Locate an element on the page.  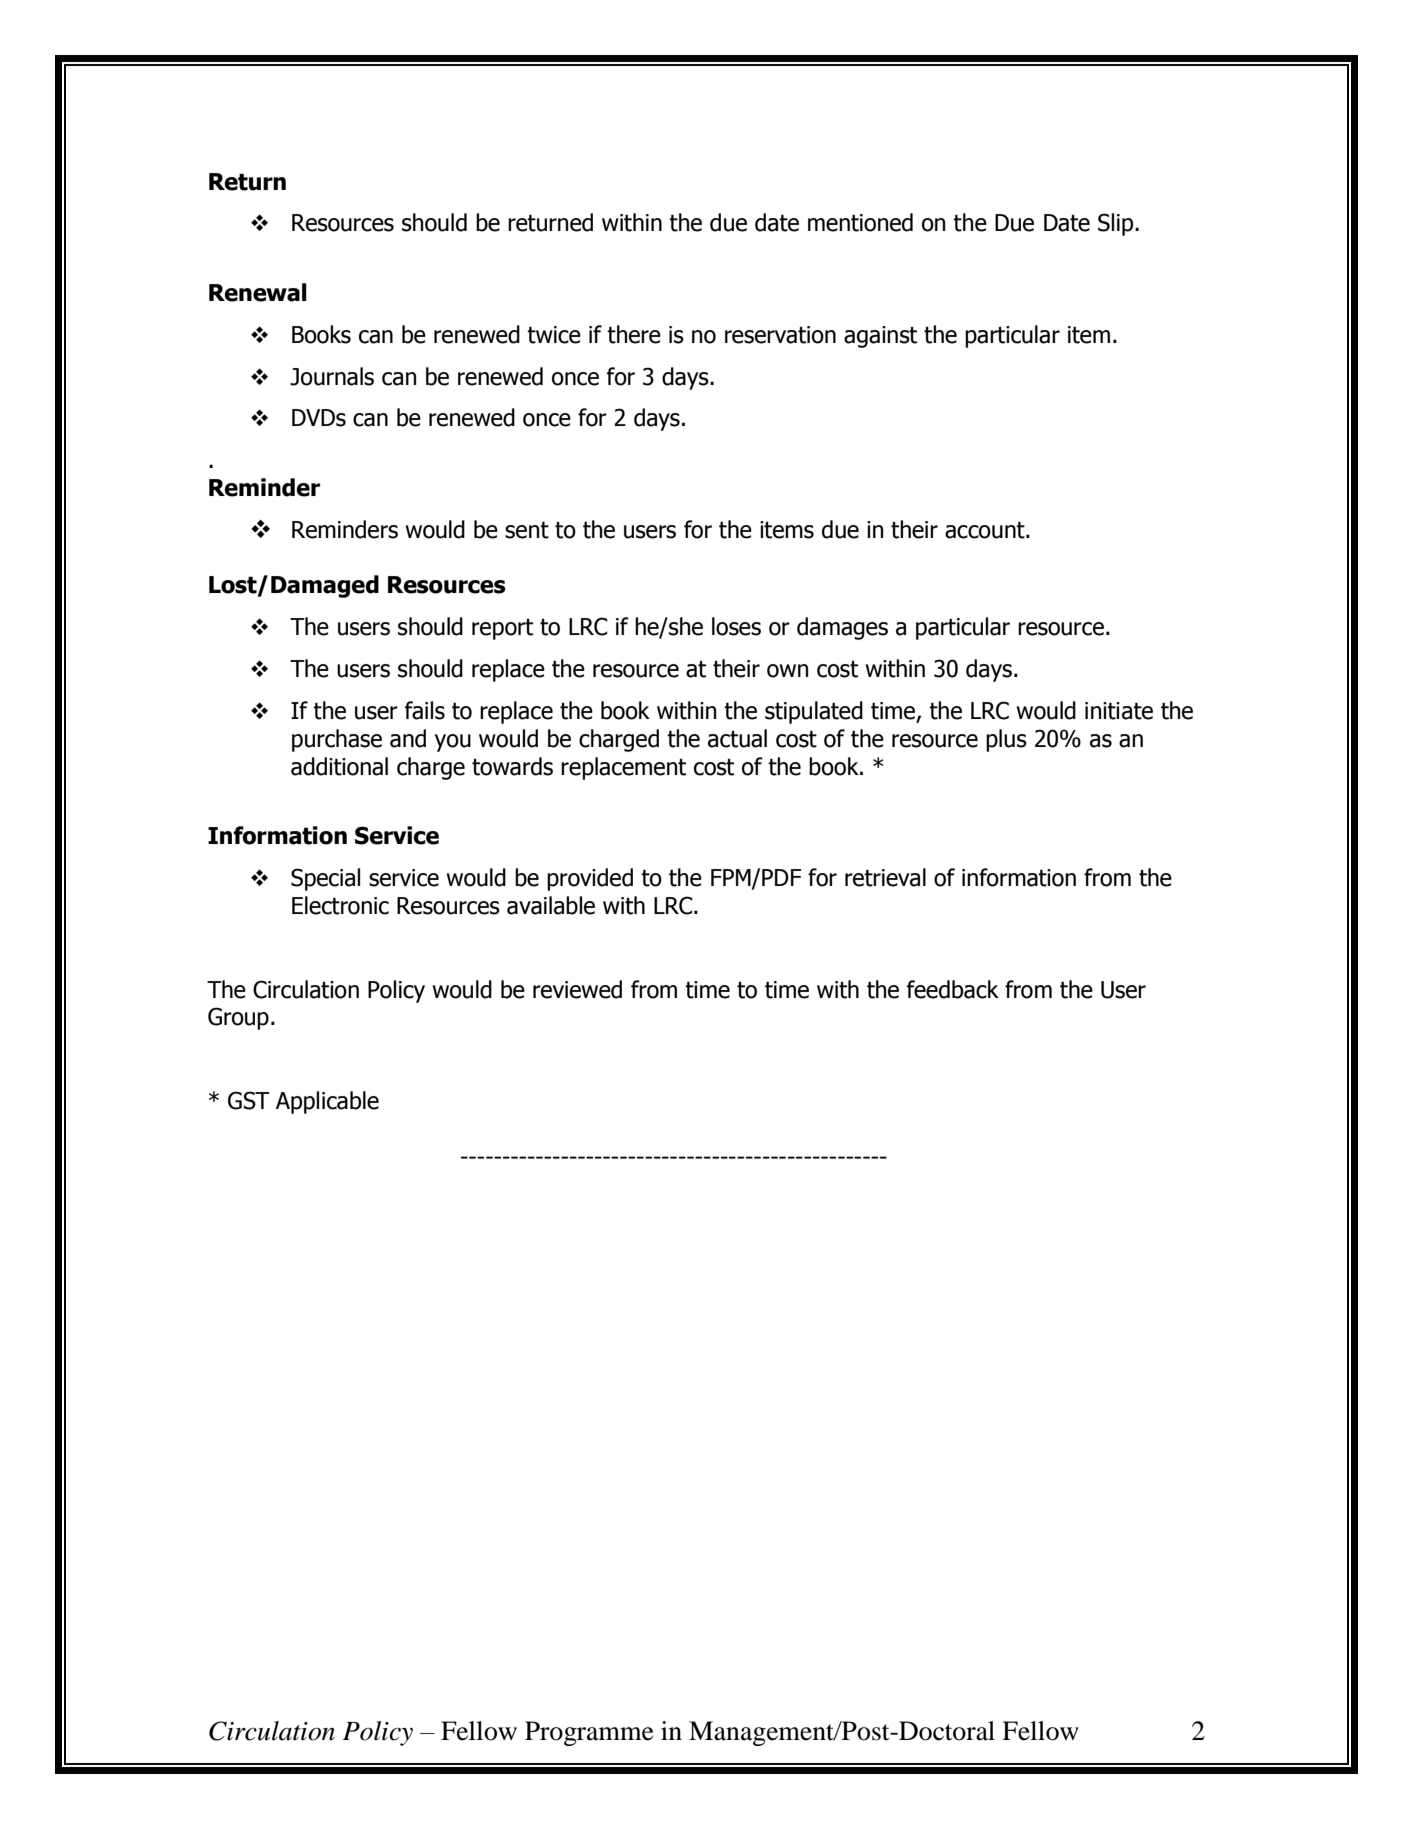
fails is located at coordinates (425, 710).
